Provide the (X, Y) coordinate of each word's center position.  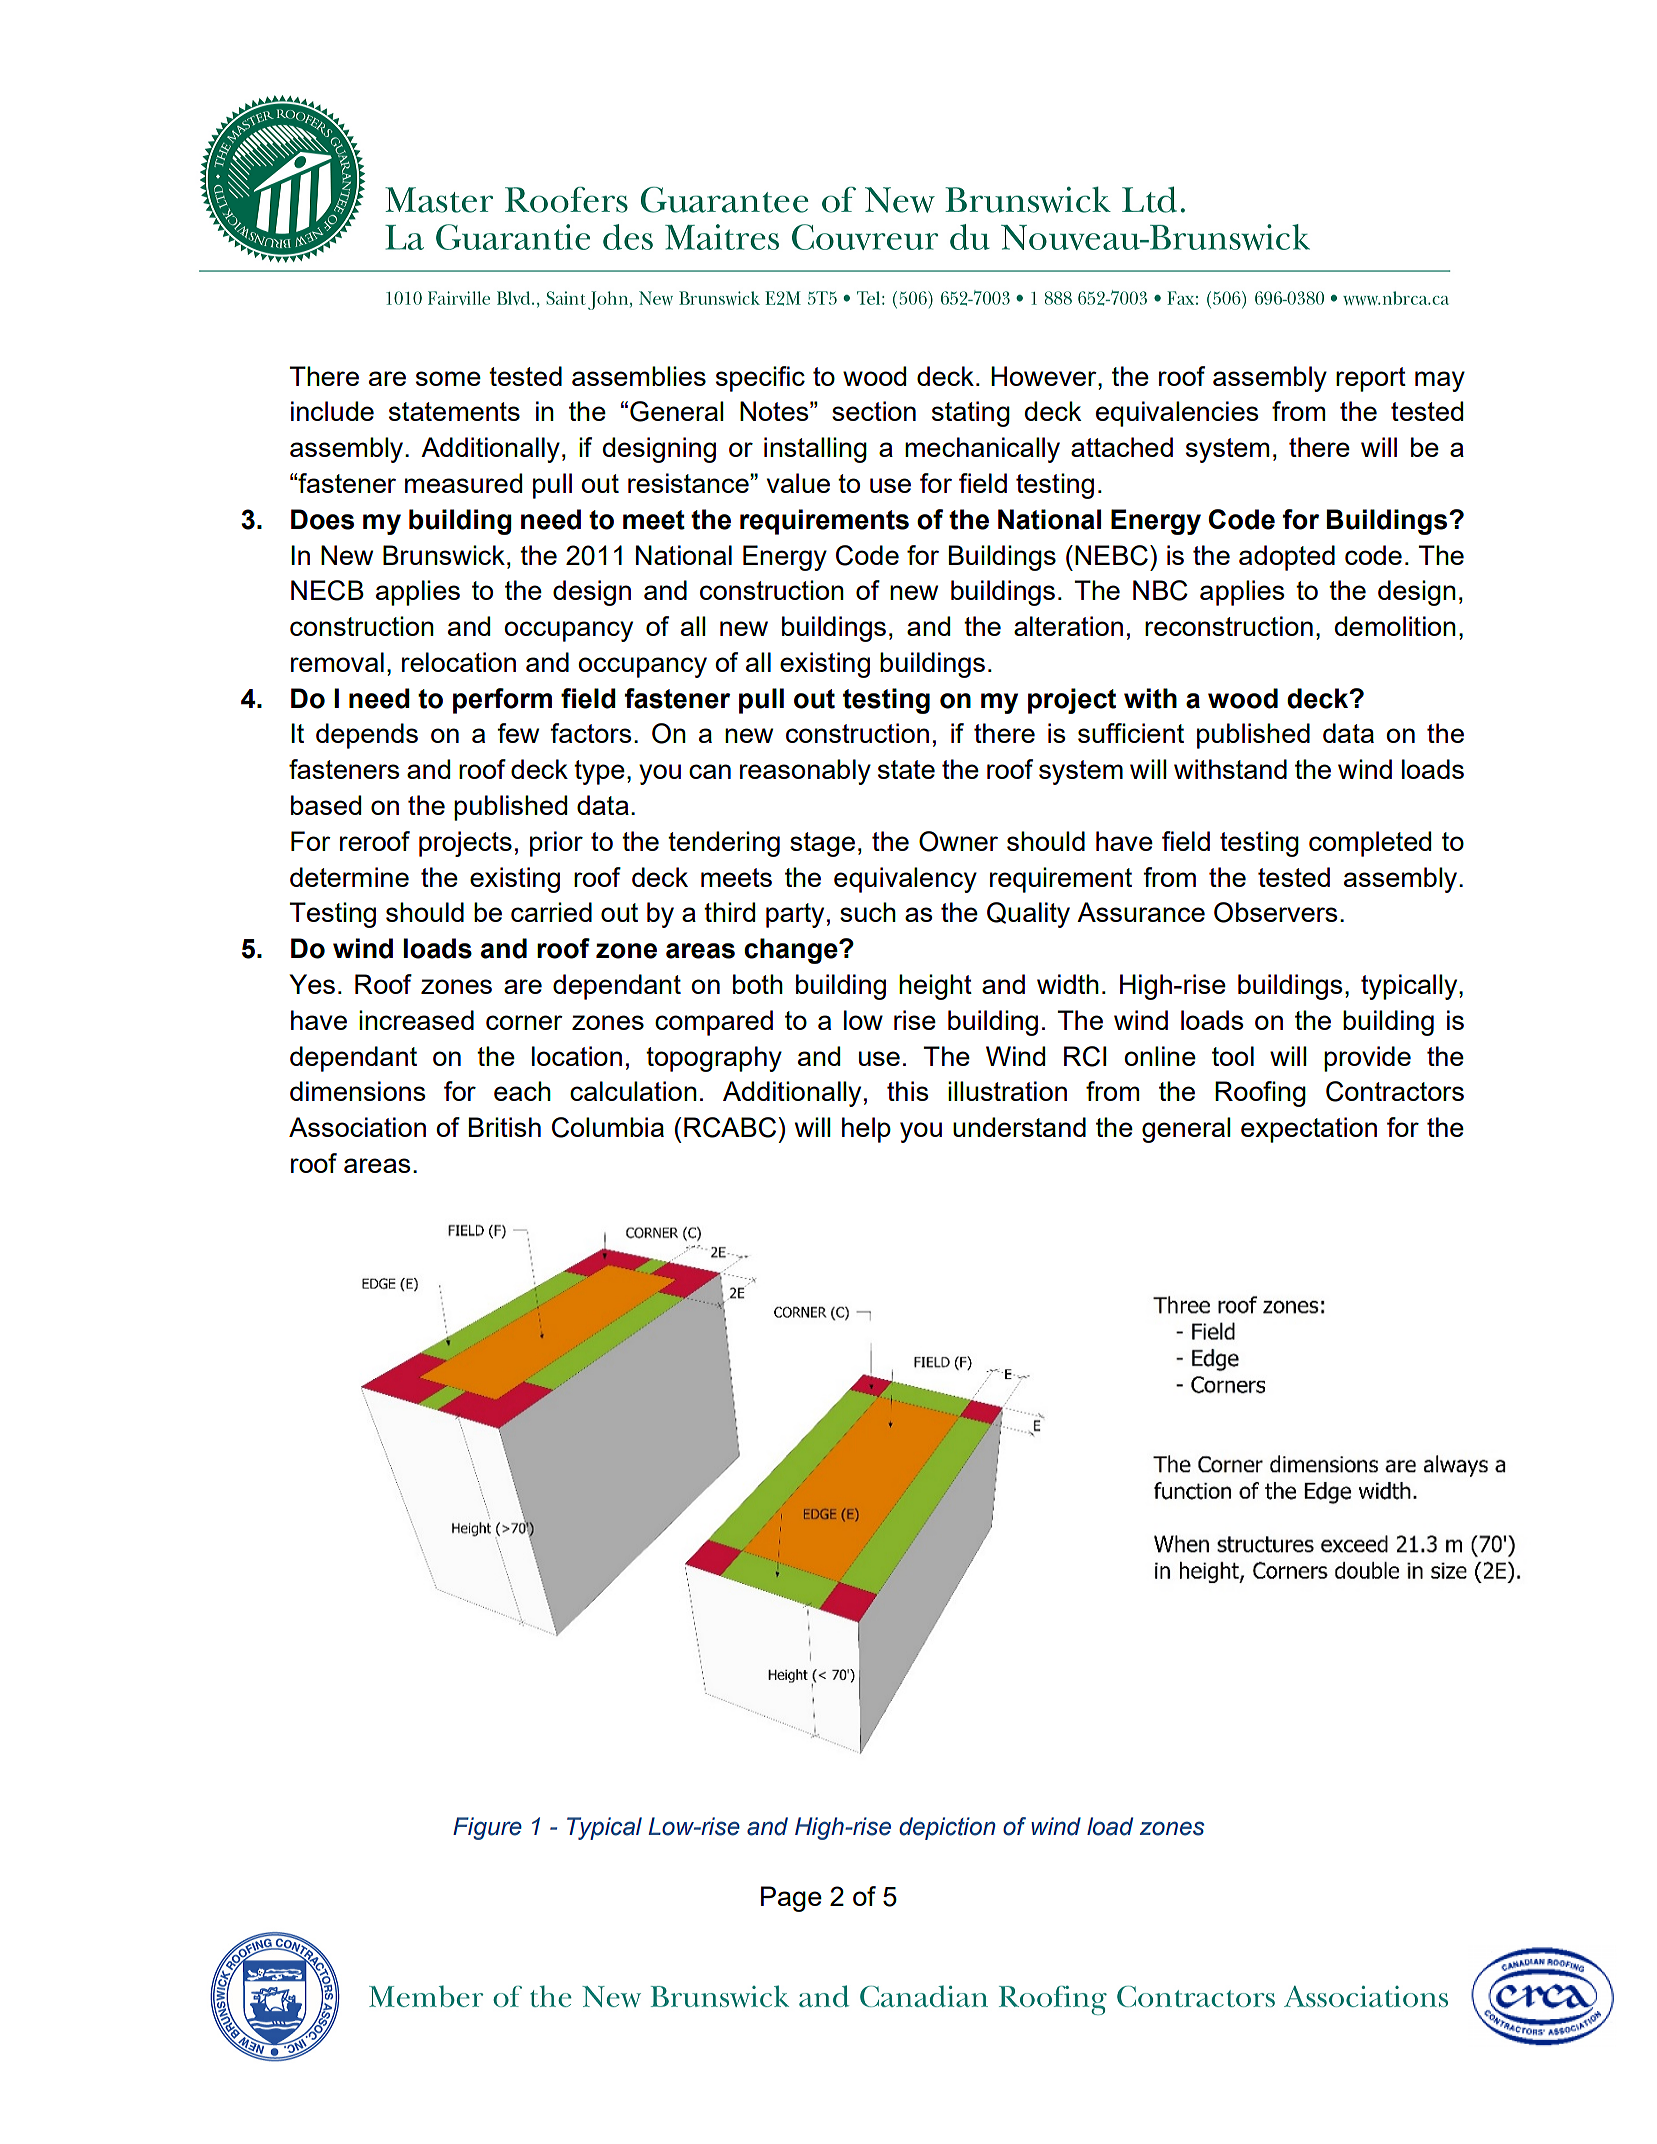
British (505, 1127)
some (448, 378)
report (1371, 379)
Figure (487, 1828)
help (866, 1130)
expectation (1309, 1130)
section (874, 411)
